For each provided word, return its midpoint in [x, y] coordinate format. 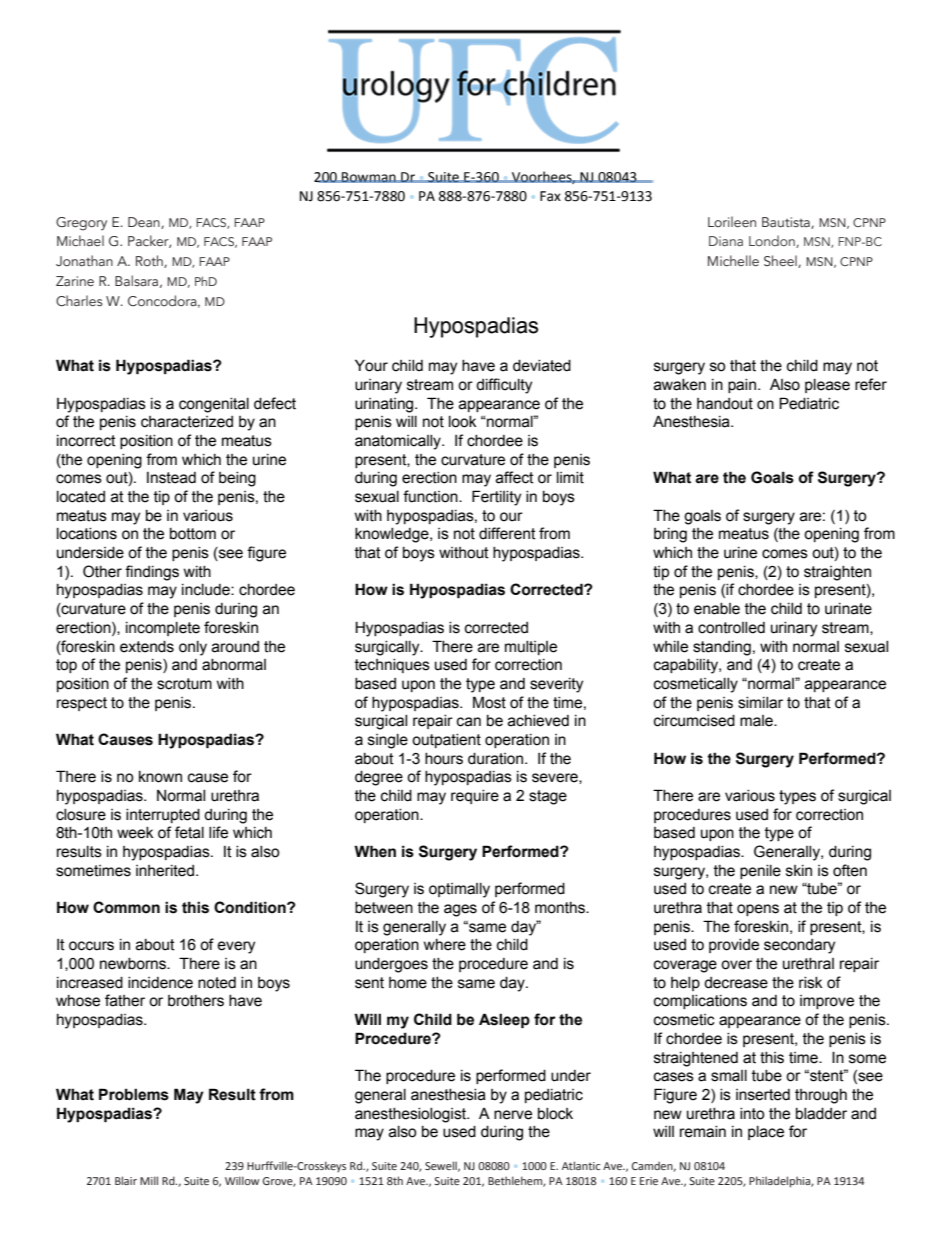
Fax [550, 196]
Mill [149, 1180]
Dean [145, 223]
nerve [513, 1115]
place [766, 1133]
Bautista [787, 223]
